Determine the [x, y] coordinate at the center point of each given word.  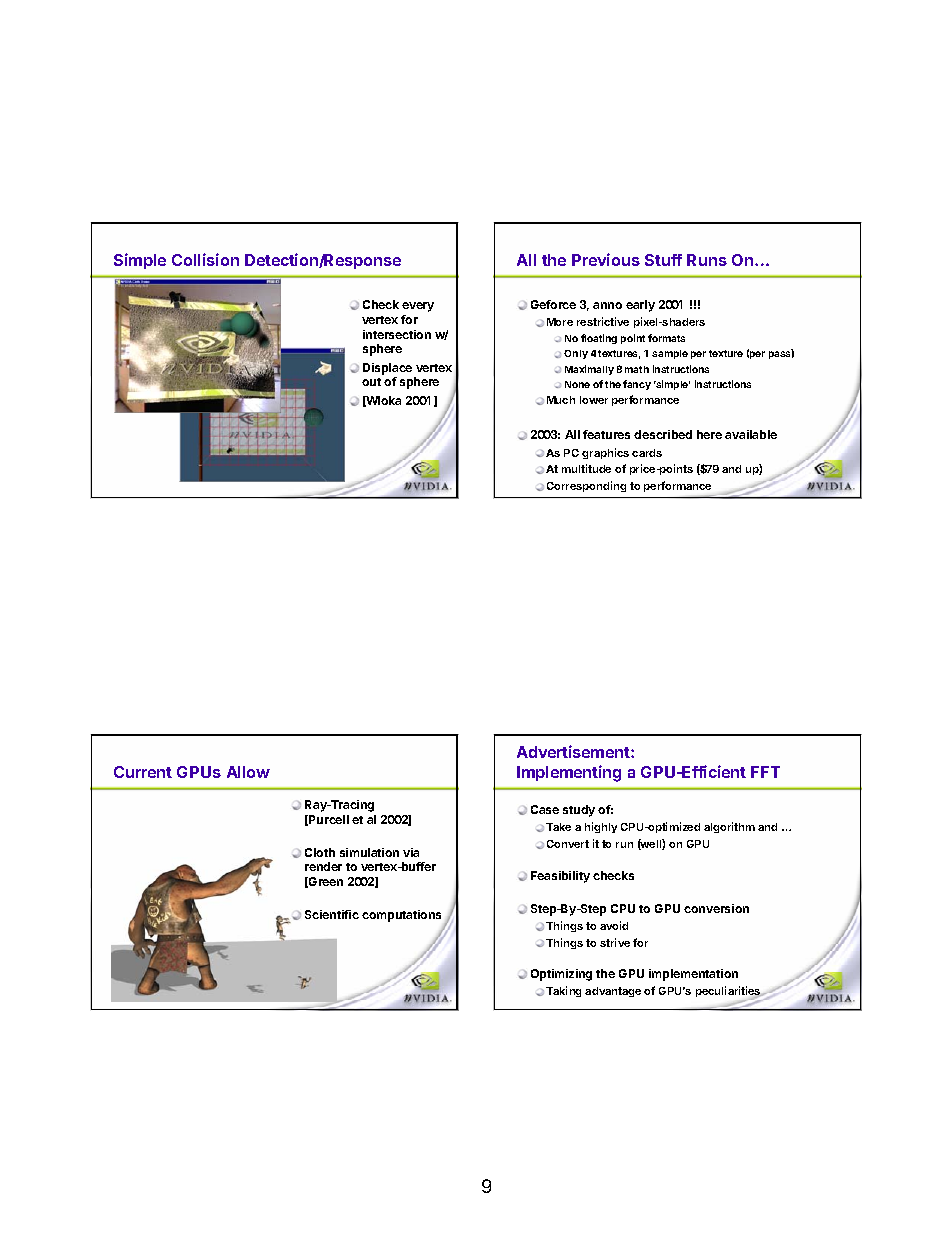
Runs [707, 260]
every [418, 307]
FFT [765, 772]
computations [403, 917]
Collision [205, 259]
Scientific [332, 914]
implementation [693, 975]
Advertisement [574, 751]
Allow [248, 772]
